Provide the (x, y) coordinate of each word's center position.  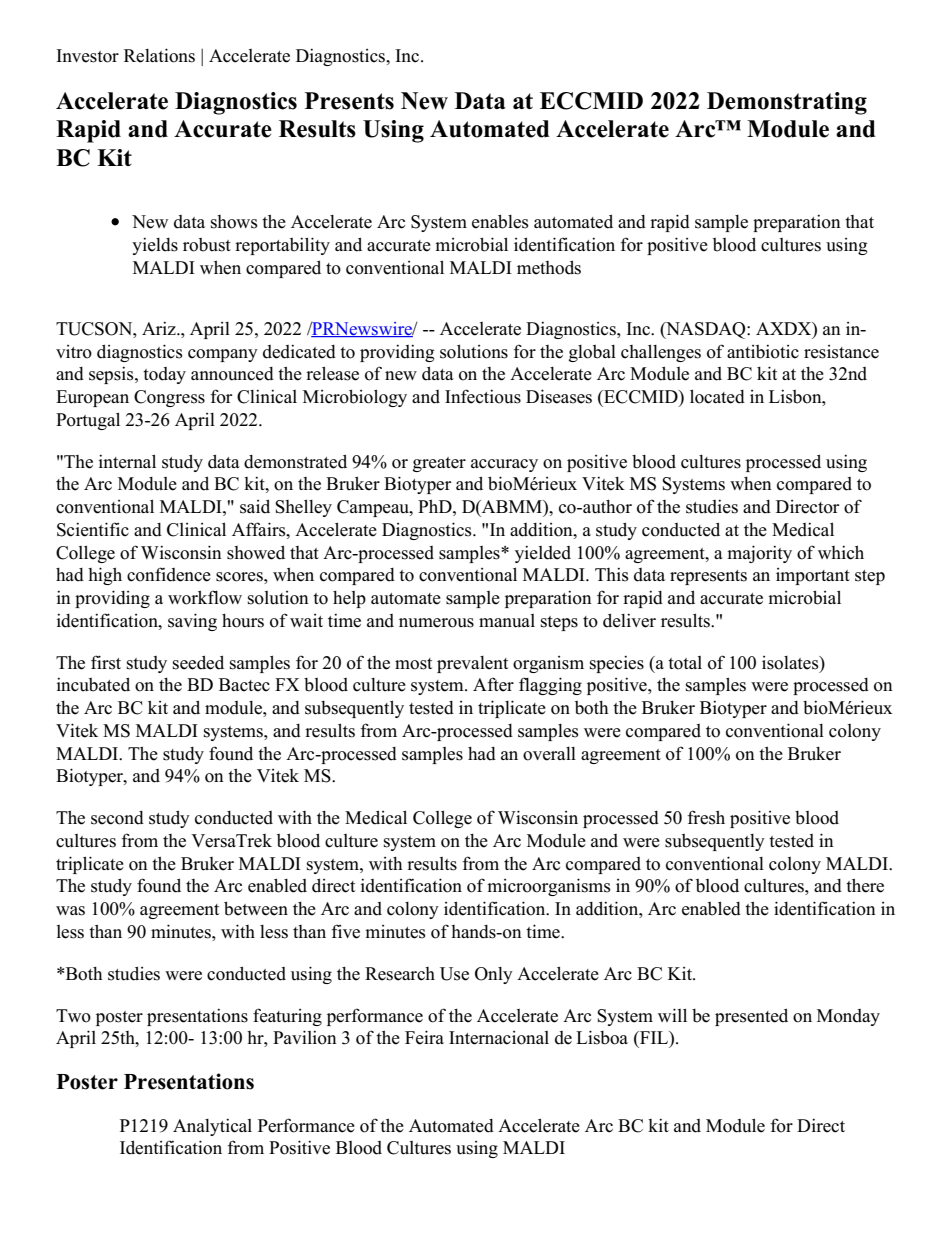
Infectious (483, 396)
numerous (436, 623)
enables (500, 221)
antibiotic (763, 351)
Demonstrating (787, 103)
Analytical (212, 1127)
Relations (159, 55)
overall (549, 754)
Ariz (160, 328)
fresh (706, 817)
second (117, 818)
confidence (169, 574)
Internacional (499, 1038)
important (813, 576)
